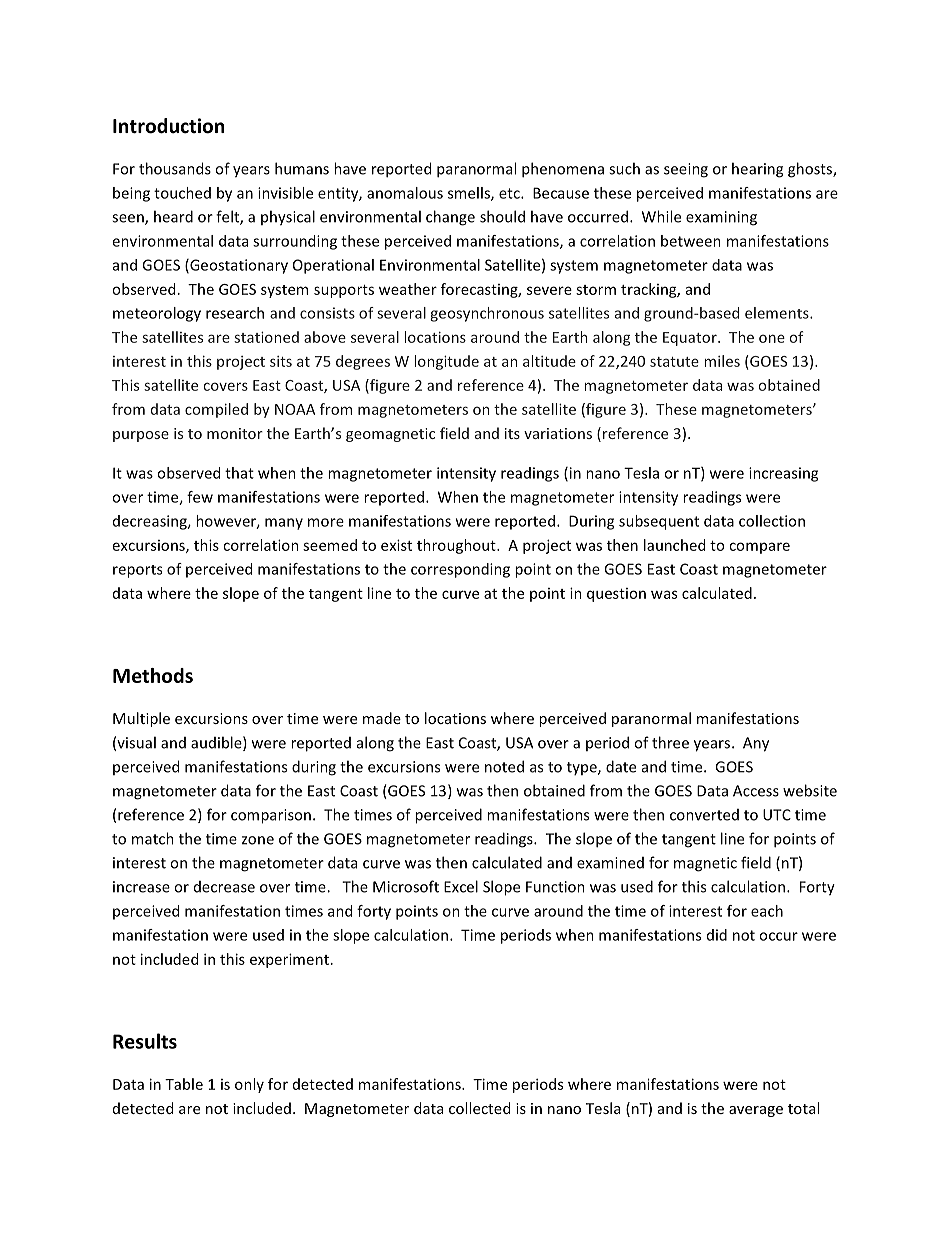 This page has height=1233, width=952. I want to click on smells, so click(470, 194).
